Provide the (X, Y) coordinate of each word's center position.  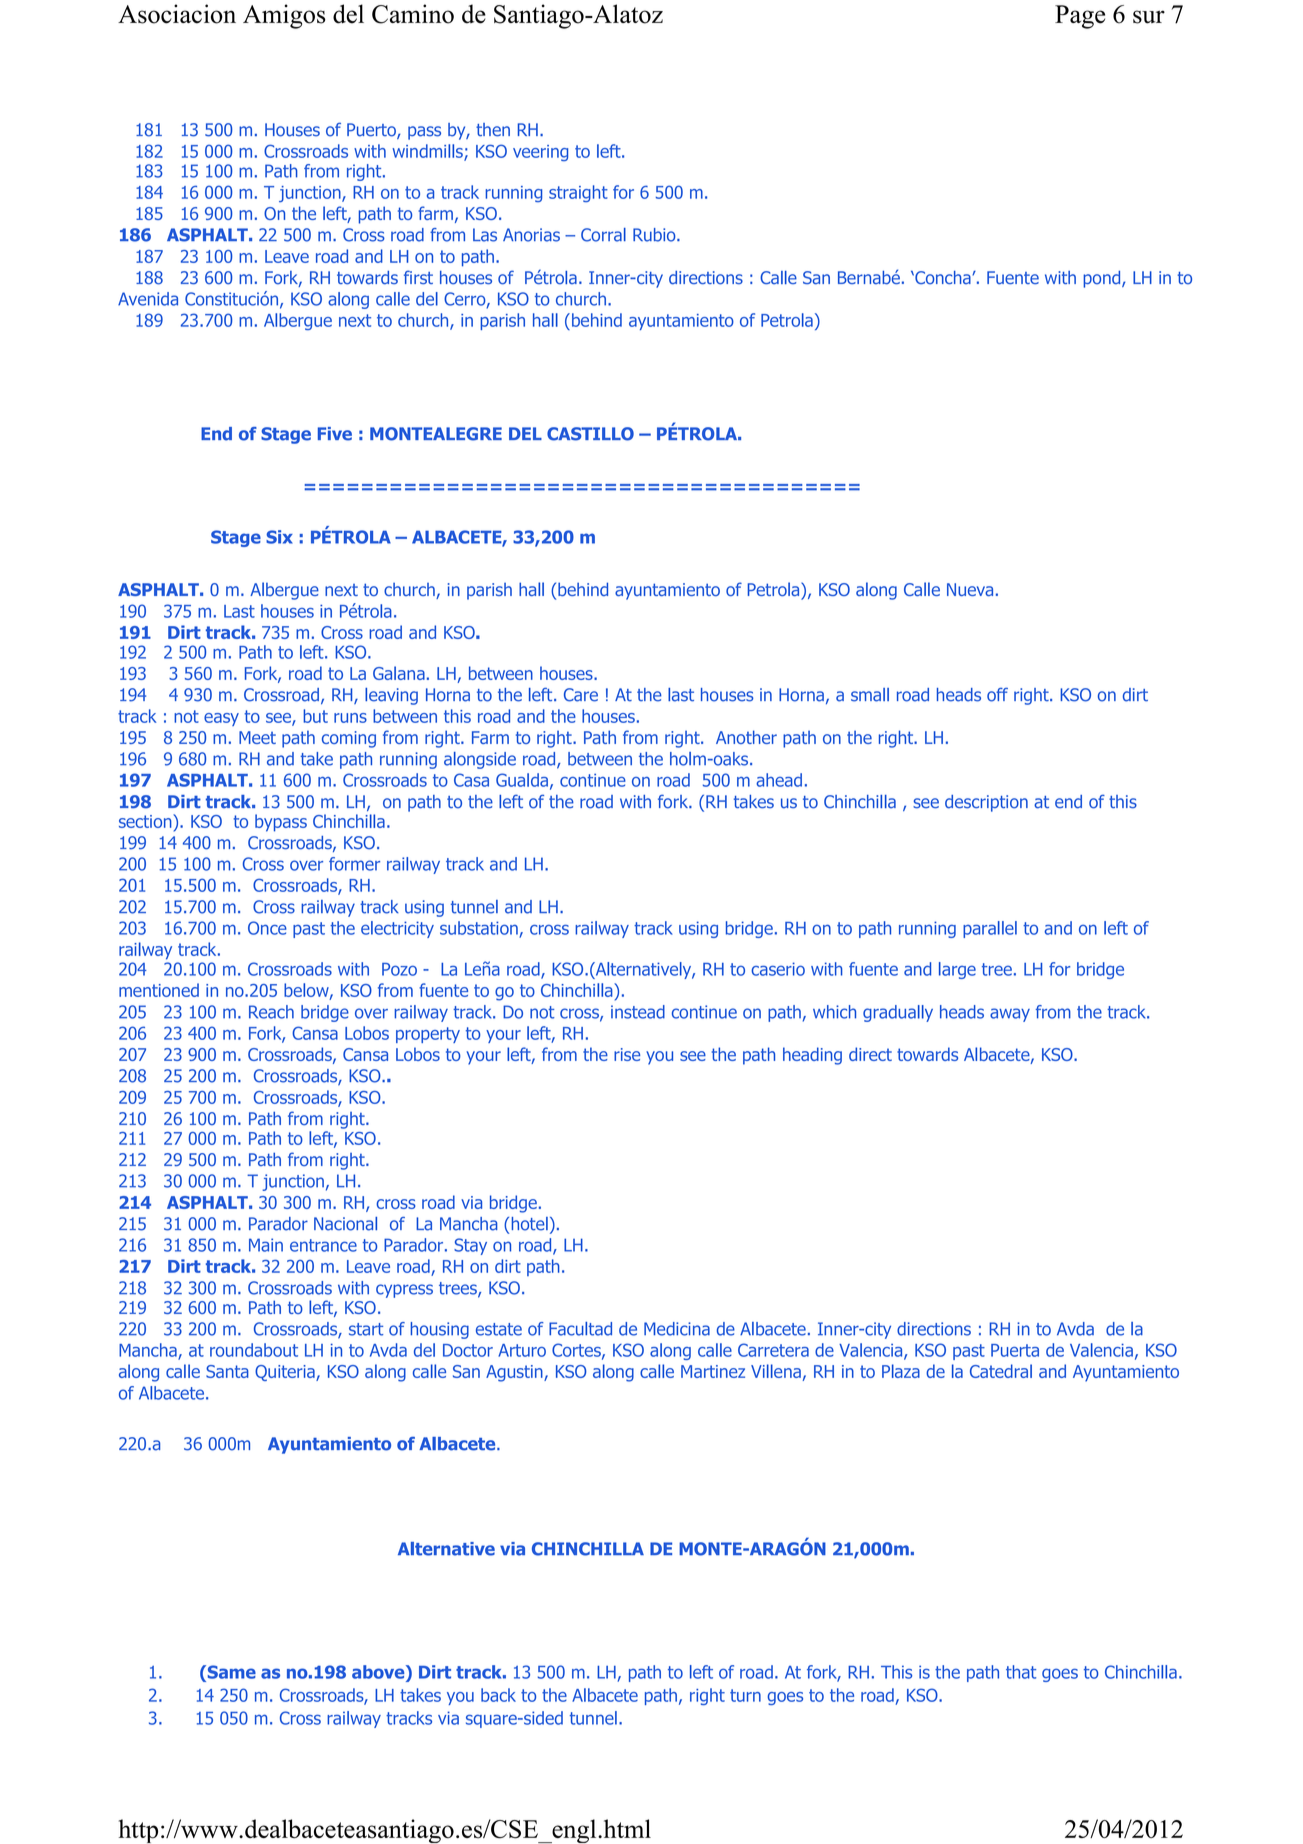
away (1010, 1015)
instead (638, 1012)
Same (230, 1672)
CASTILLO (590, 434)
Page (1080, 17)
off (997, 695)
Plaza (901, 1371)
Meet (257, 737)
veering (540, 153)
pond (1103, 279)
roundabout (254, 1350)
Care (581, 695)
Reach (271, 1012)
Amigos (284, 16)
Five (335, 434)
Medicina (677, 1329)
